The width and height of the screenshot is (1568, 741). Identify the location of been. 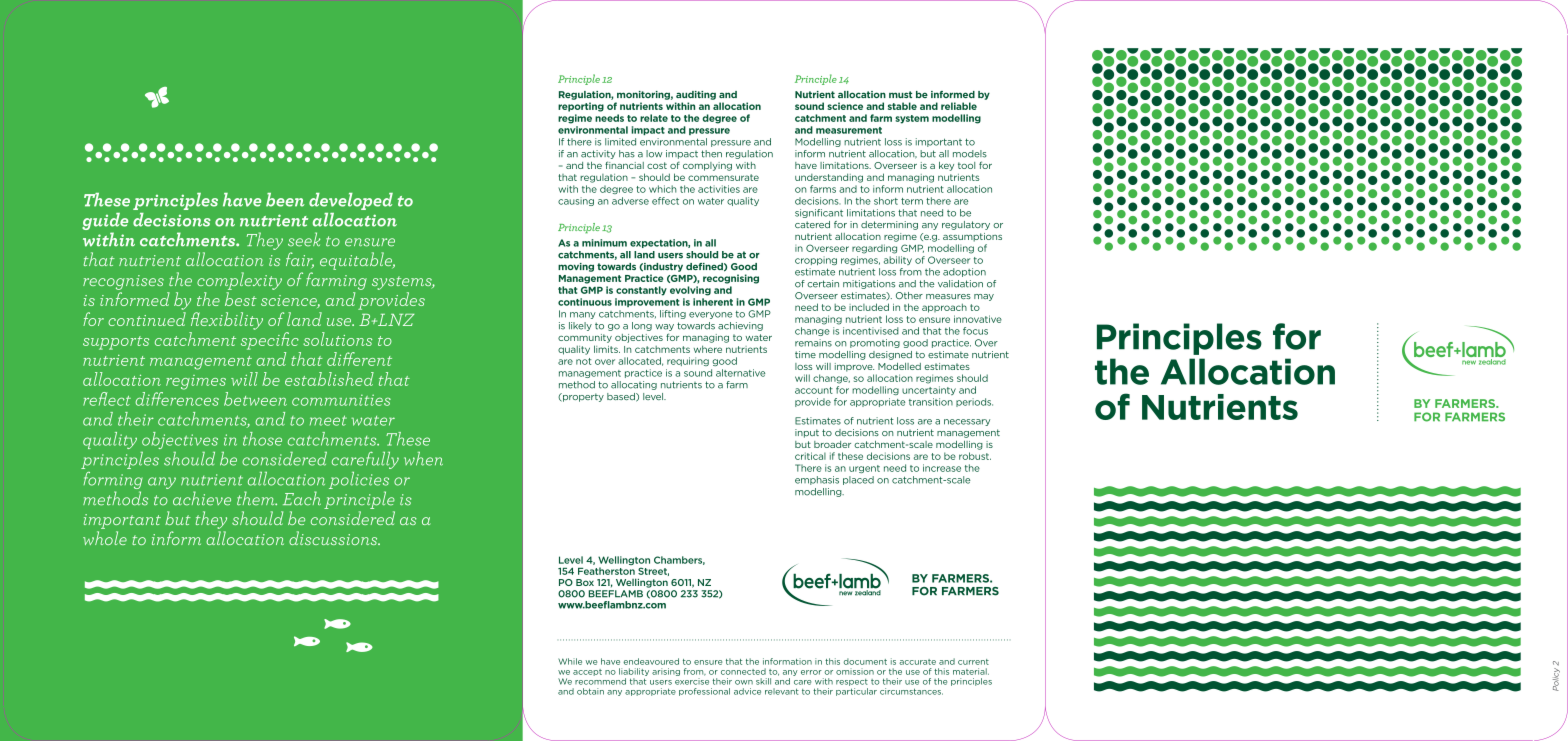
(285, 200).
